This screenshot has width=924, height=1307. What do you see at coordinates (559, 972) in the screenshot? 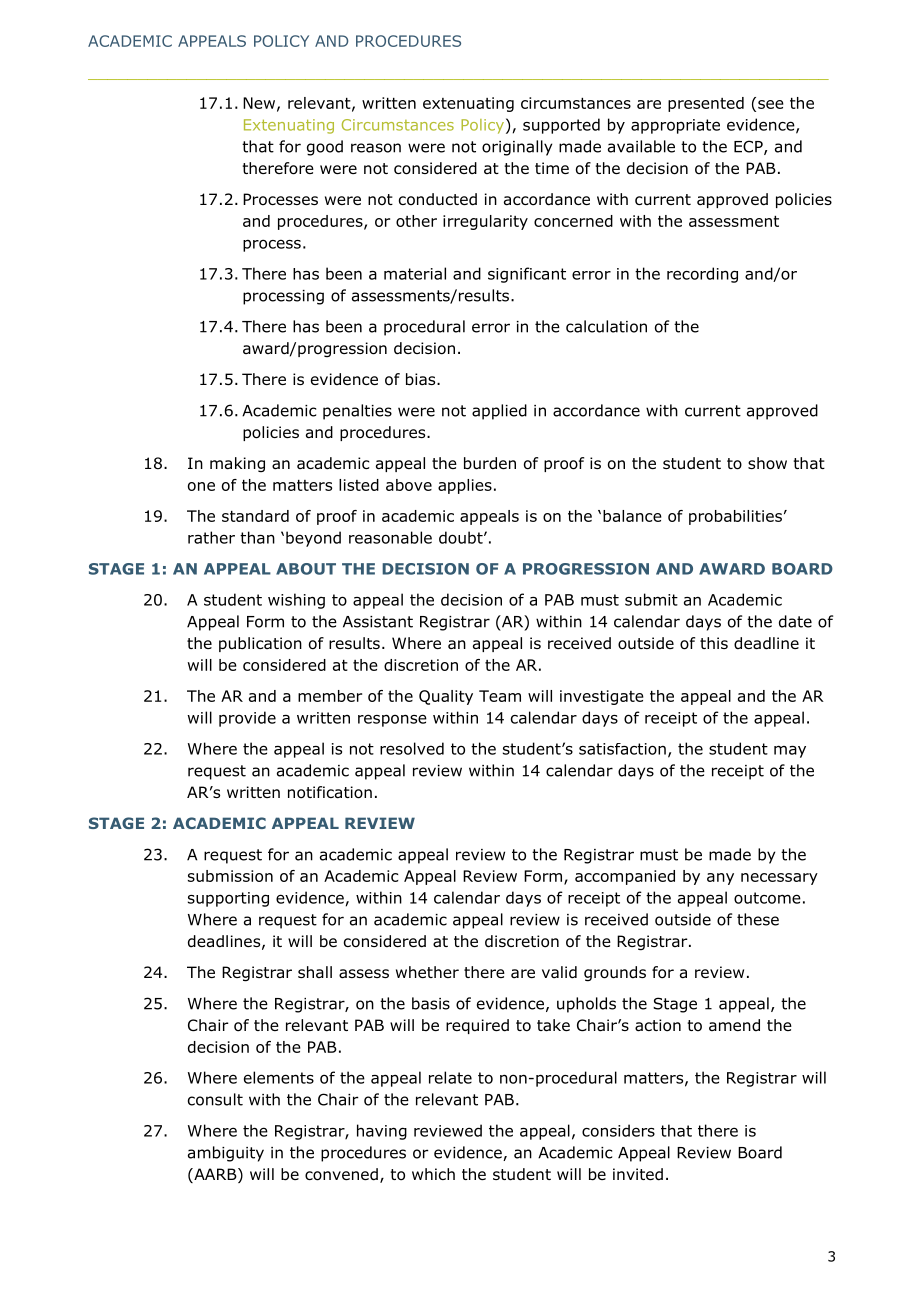
I see `valid` at bounding box center [559, 972].
